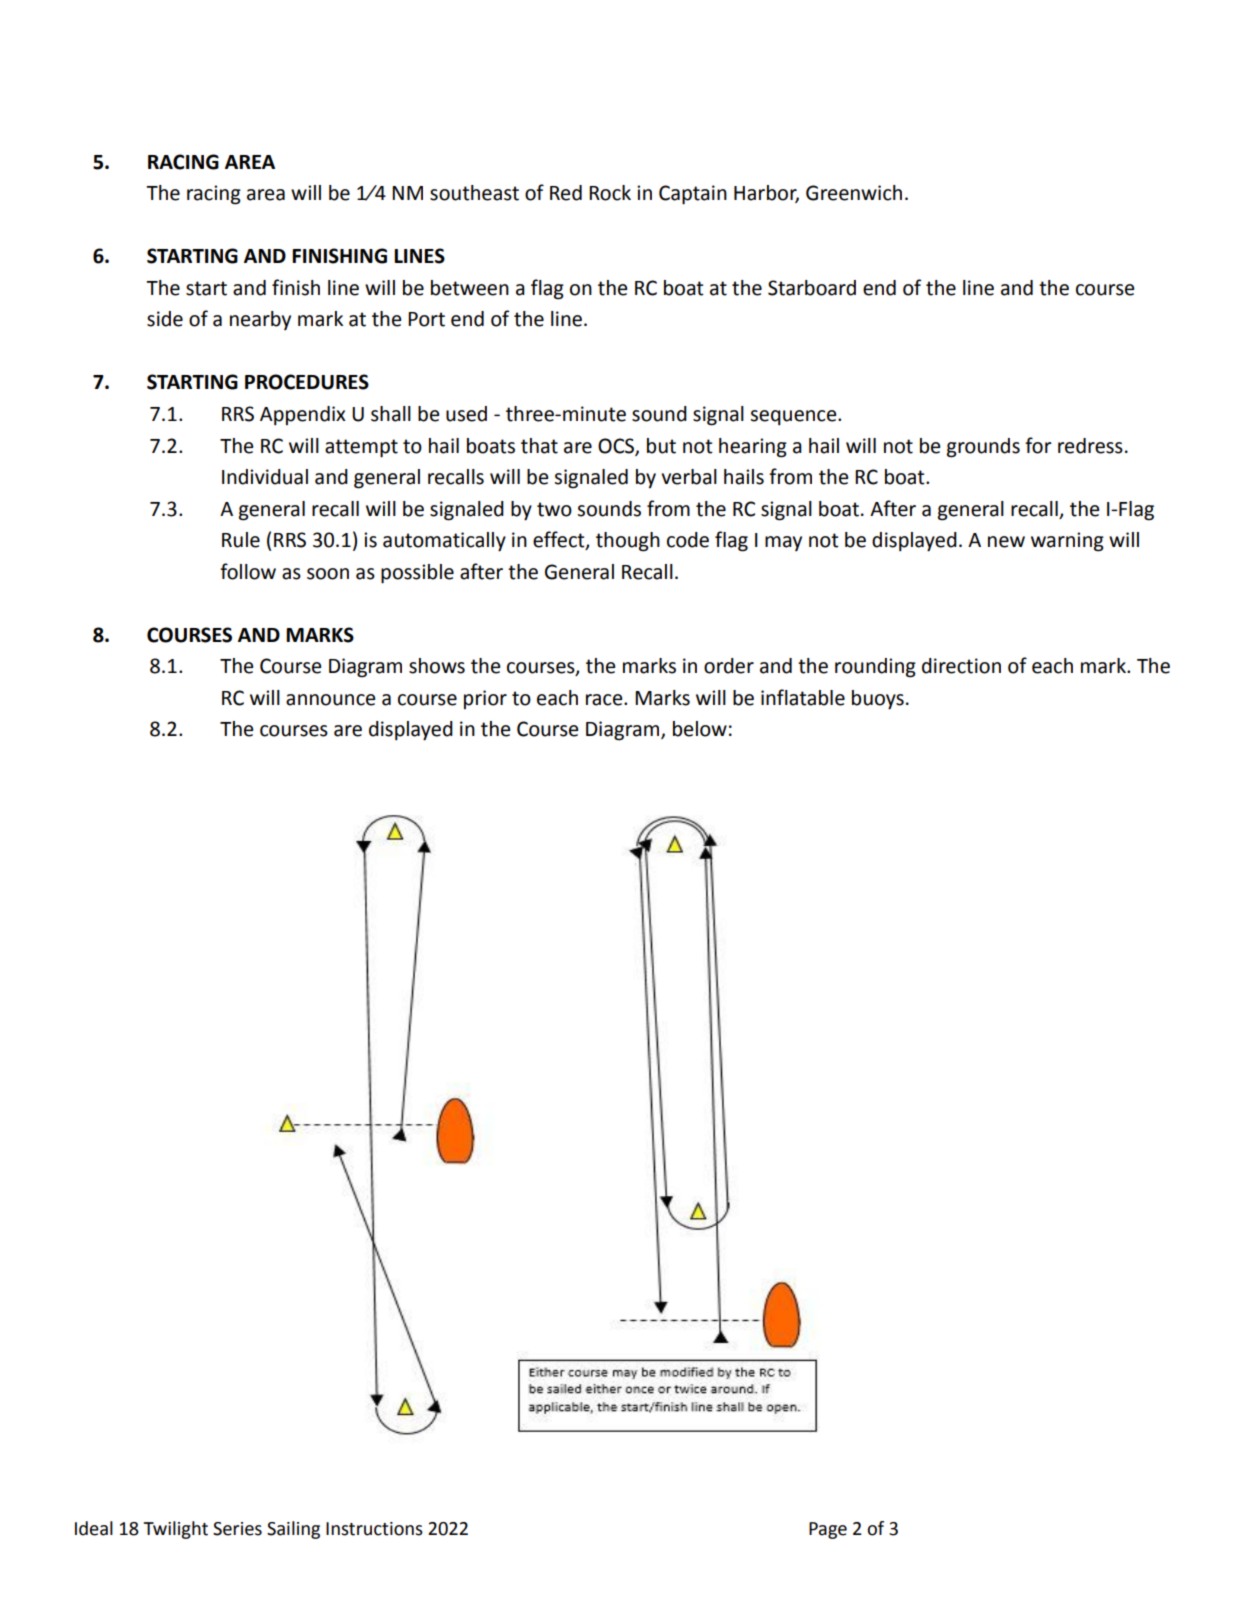  I want to click on buoys, so click(878, 700).
